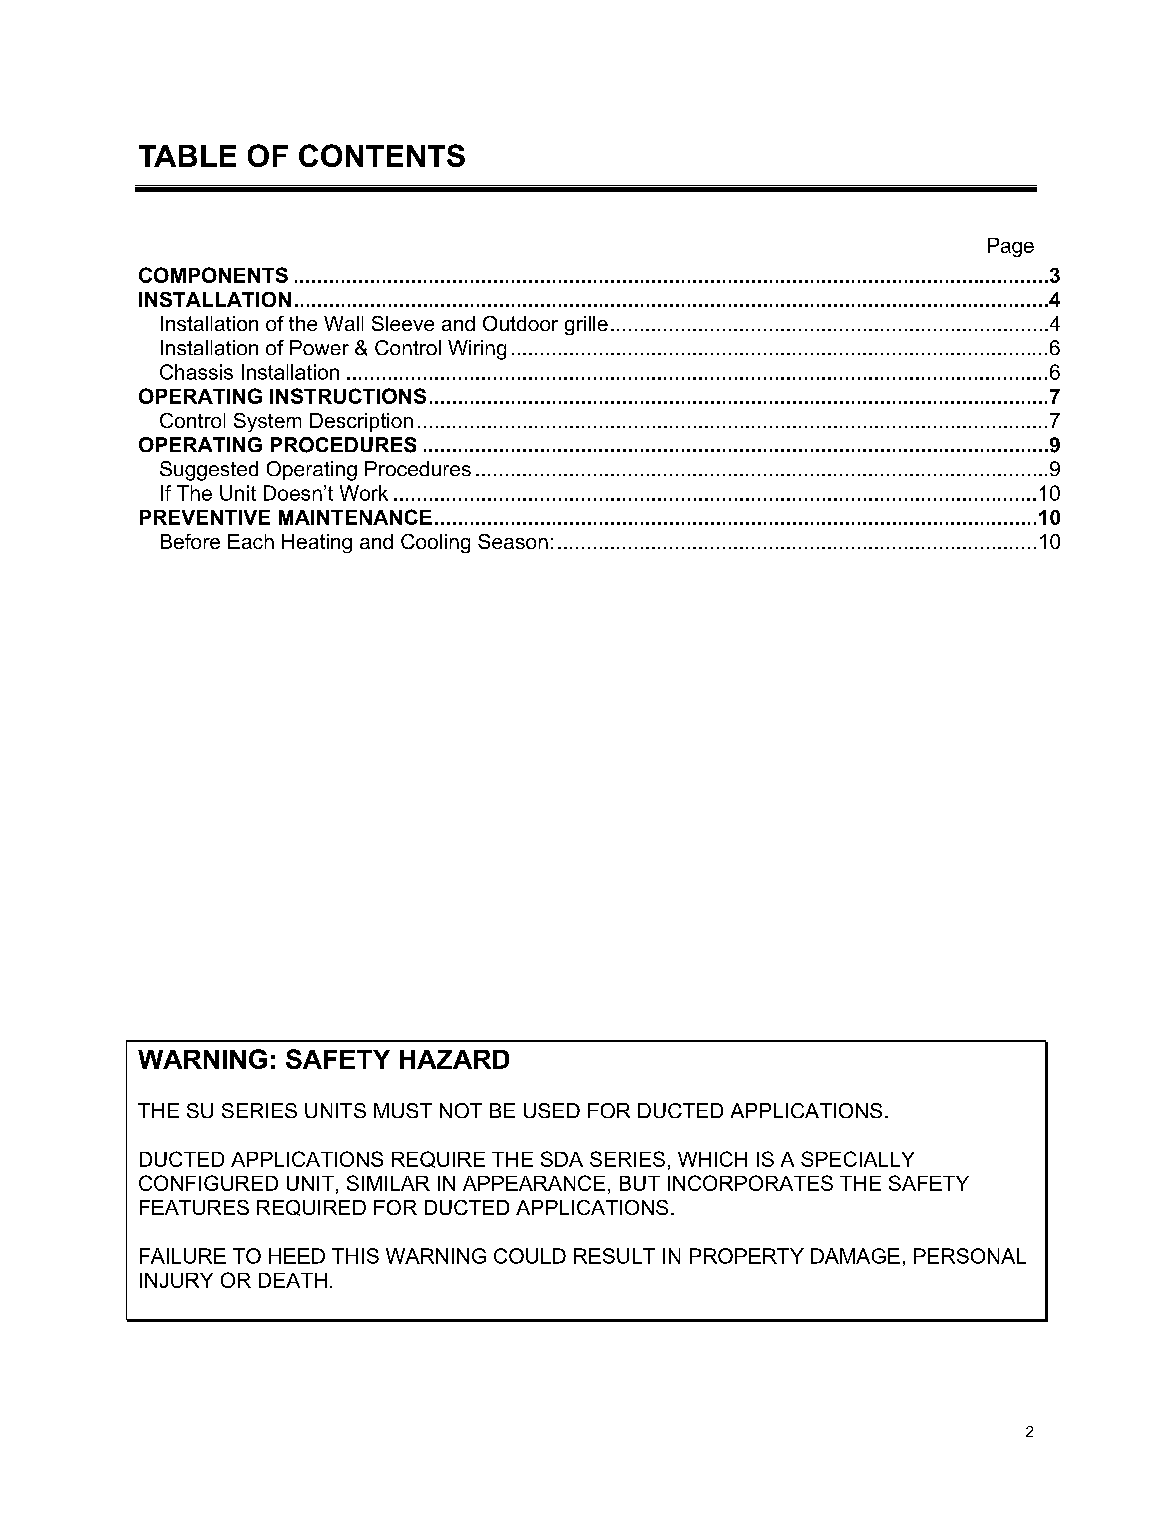 Image resolution: width=1172 pixels, height=1516 pixels. Describe the element at coordinates (435, 543) in the screenshot. I see `Cooling` at that location.
